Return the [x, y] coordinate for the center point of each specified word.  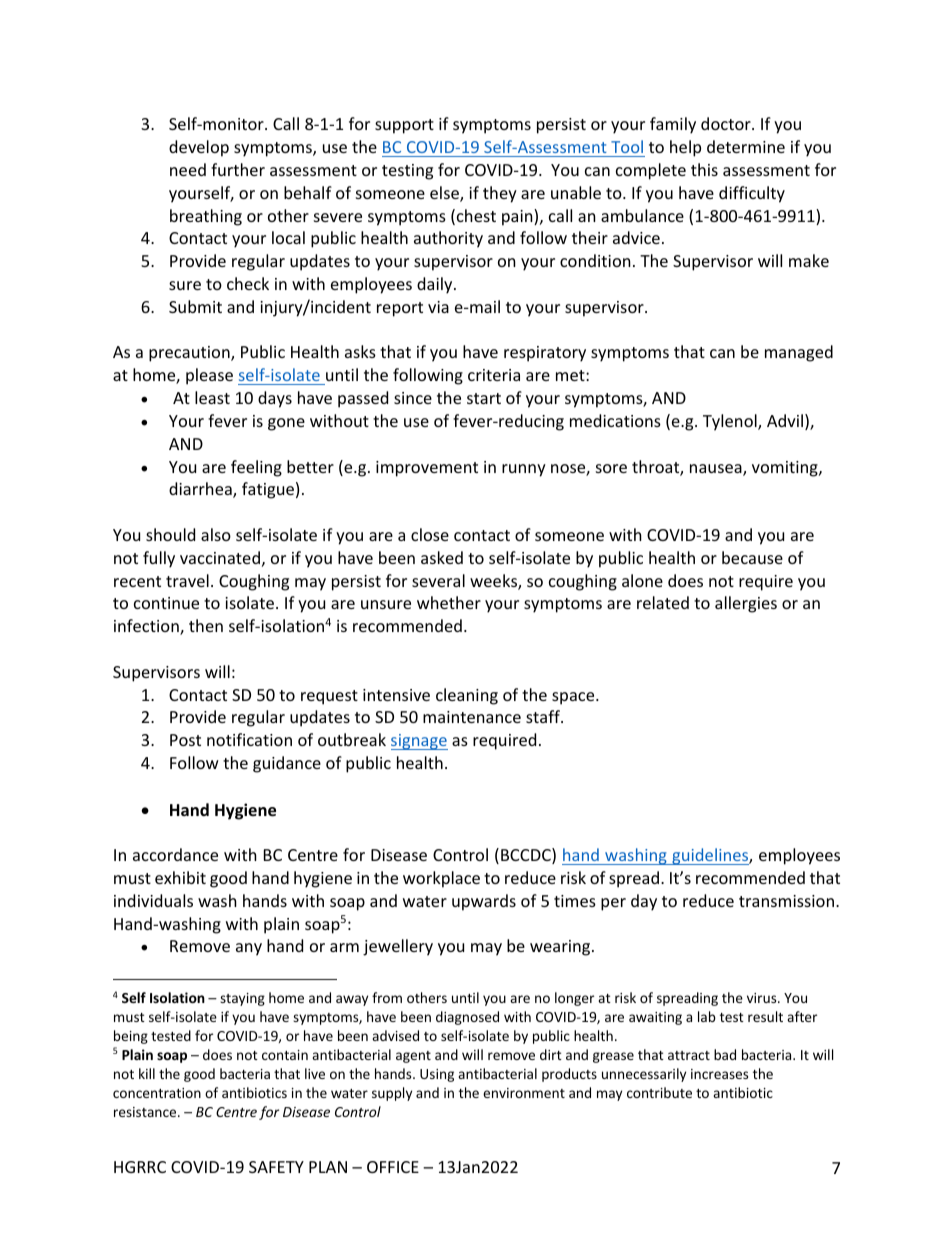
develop [199, 148]
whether [449, 602]
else [445, 194]
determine [746, 146]
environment [524, 1093]
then [206, 625]
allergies [746, 604]
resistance [146, 1112]
